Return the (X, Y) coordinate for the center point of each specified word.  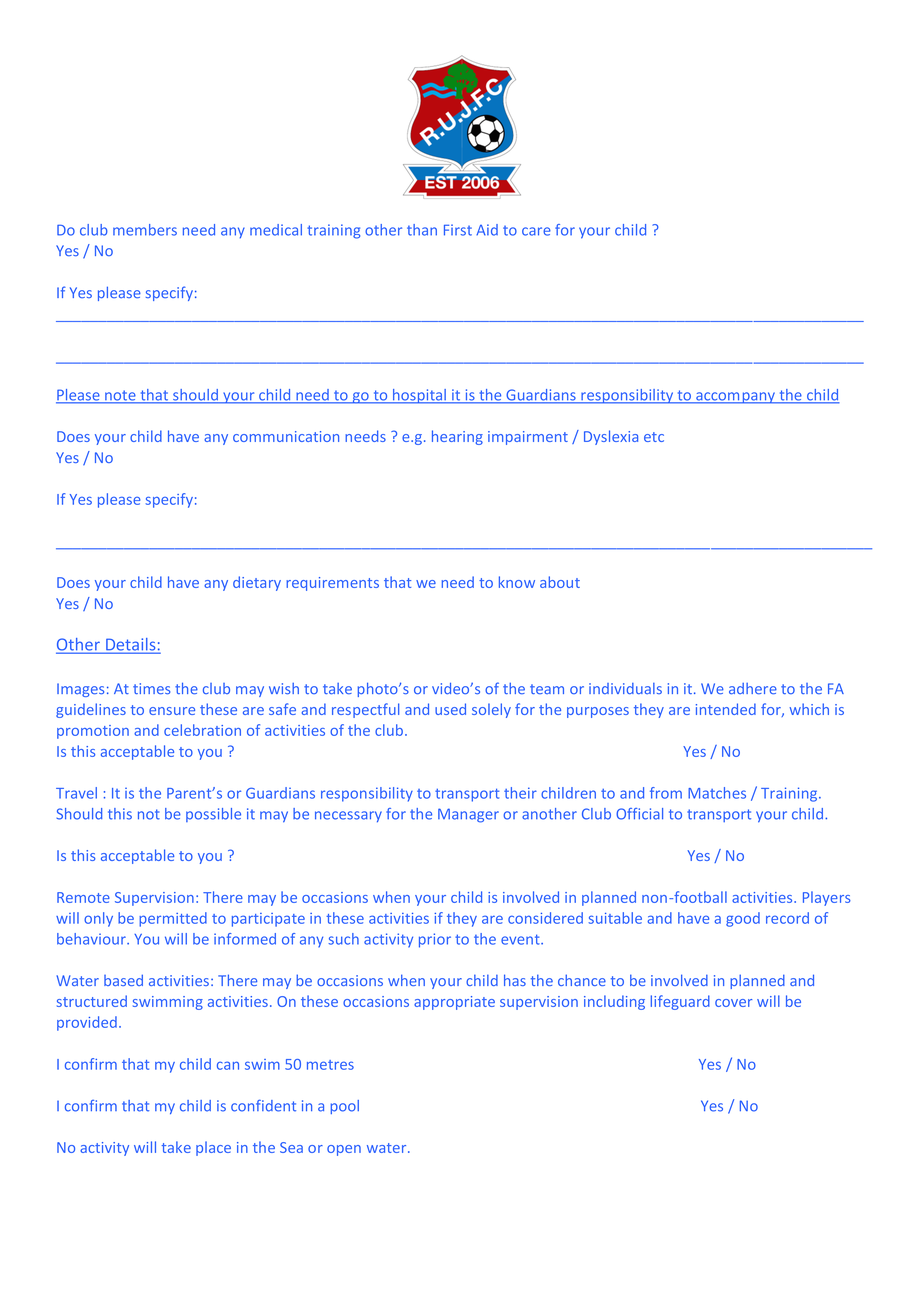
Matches (717, 793)
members (145, 230)
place (213, 1148)
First (458, 230)
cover (733, 1003)
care (536, 231)
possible (213, 815)
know (517, 582)
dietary (257, 583)
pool (345, 1107)
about (560, 582)
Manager (468, 815)
